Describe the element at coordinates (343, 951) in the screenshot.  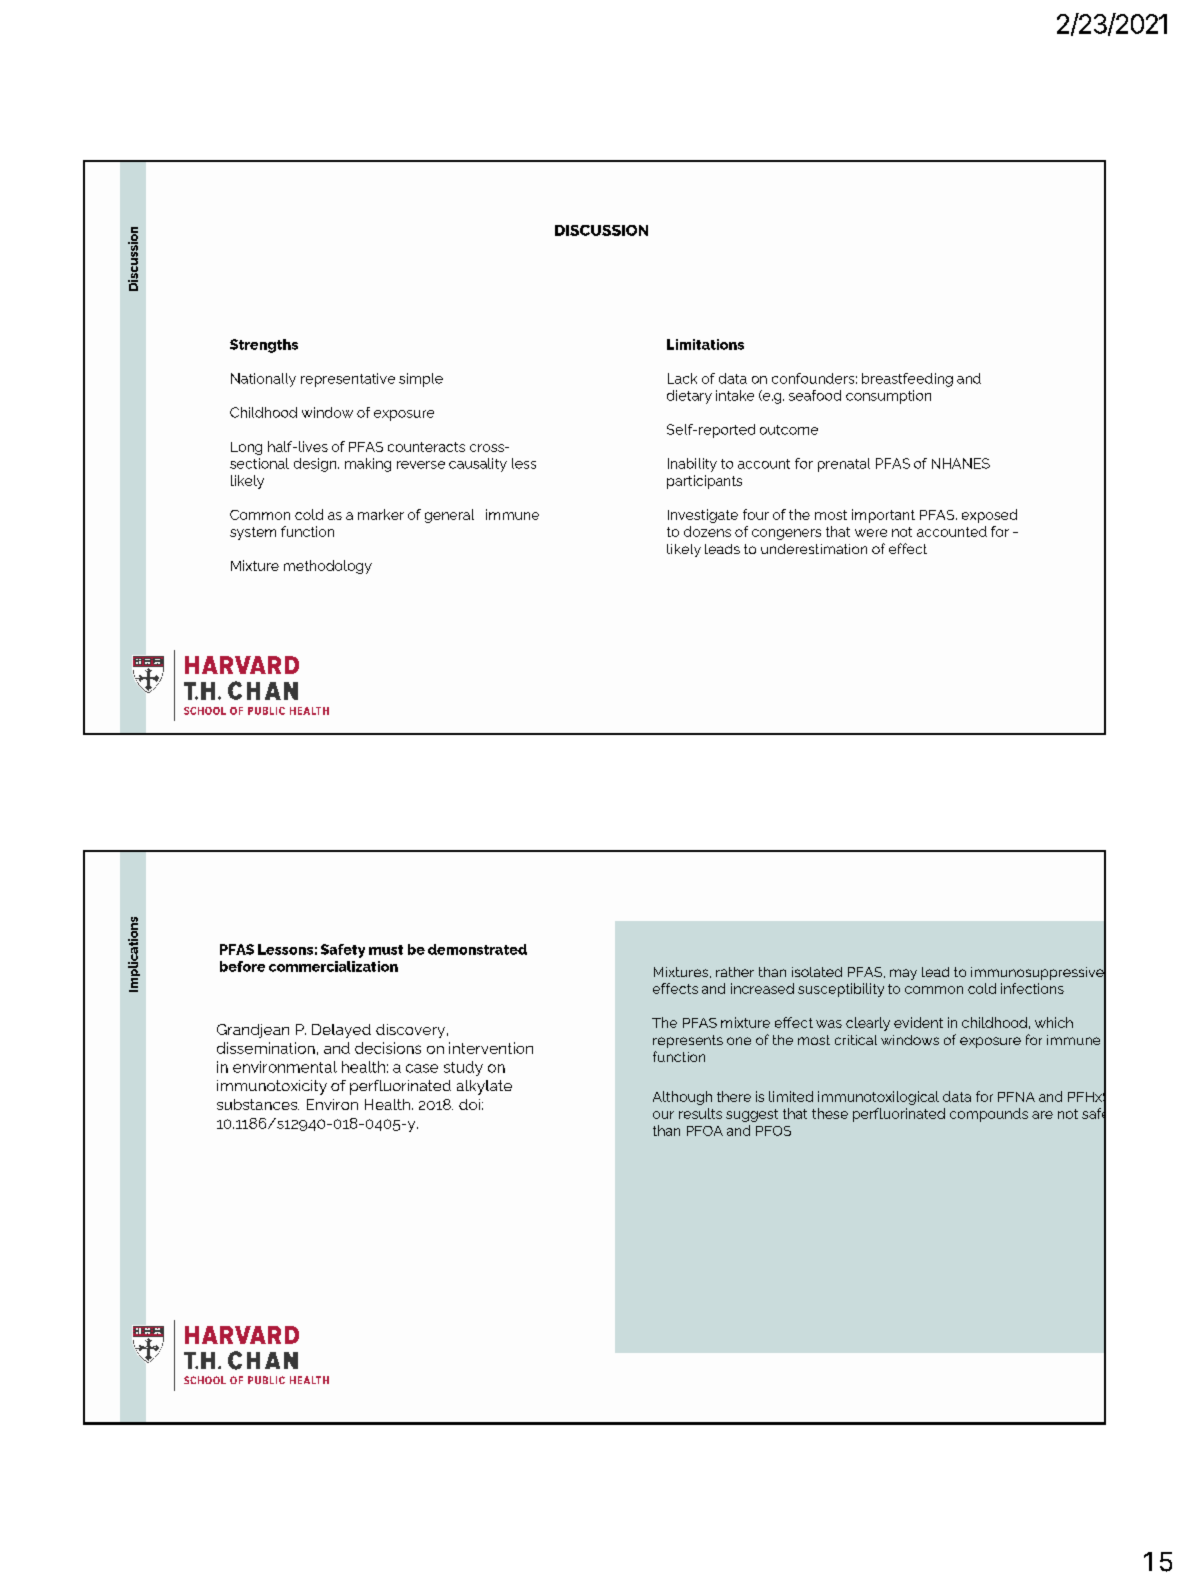
I see `Safety` at that location.
